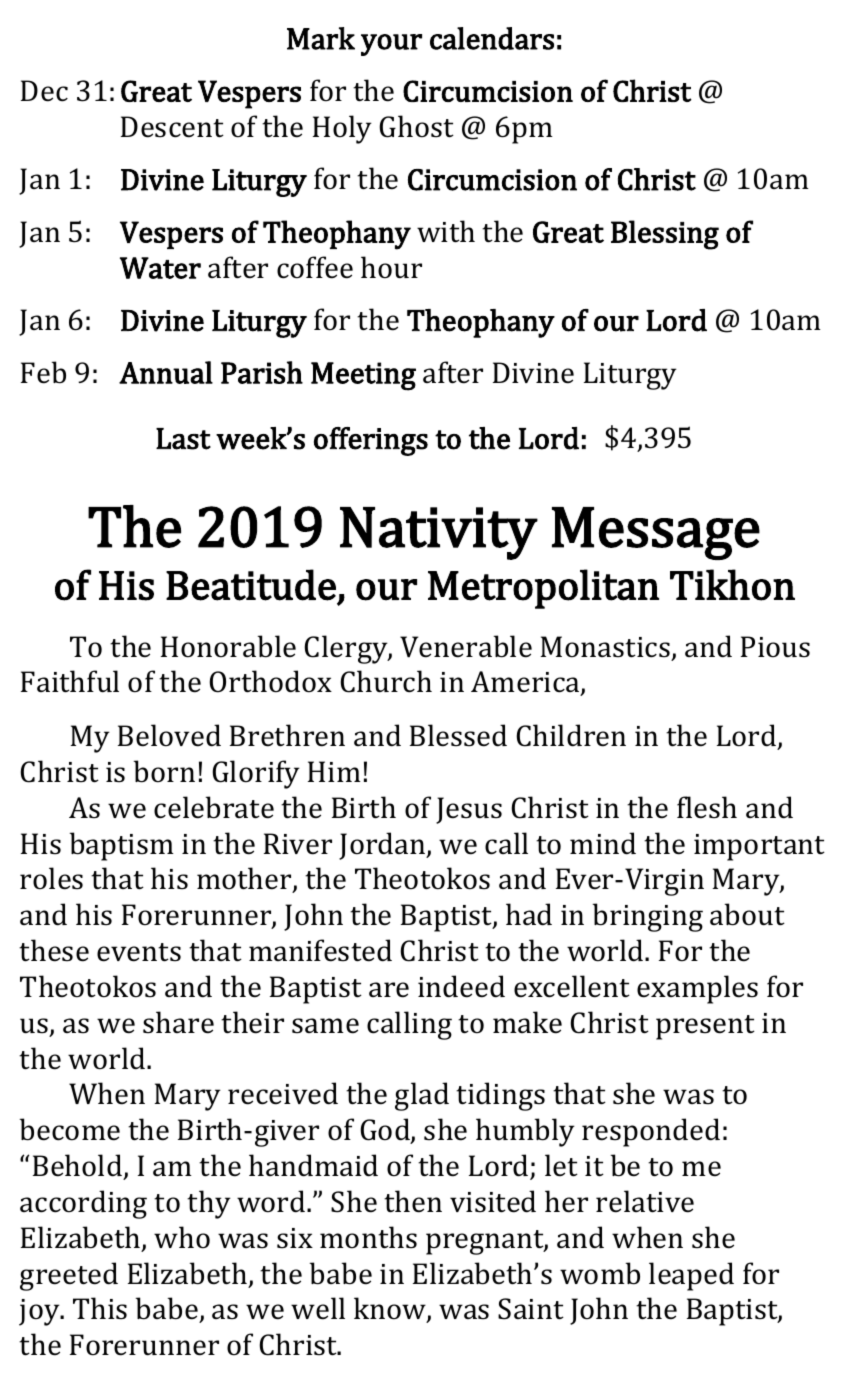 Image resolution: width=849 pixels, height=1400 pixels. What do you see at coordinates (386, 681) in the screenshot?
I see `Church` at bounding box center [386, 681].
